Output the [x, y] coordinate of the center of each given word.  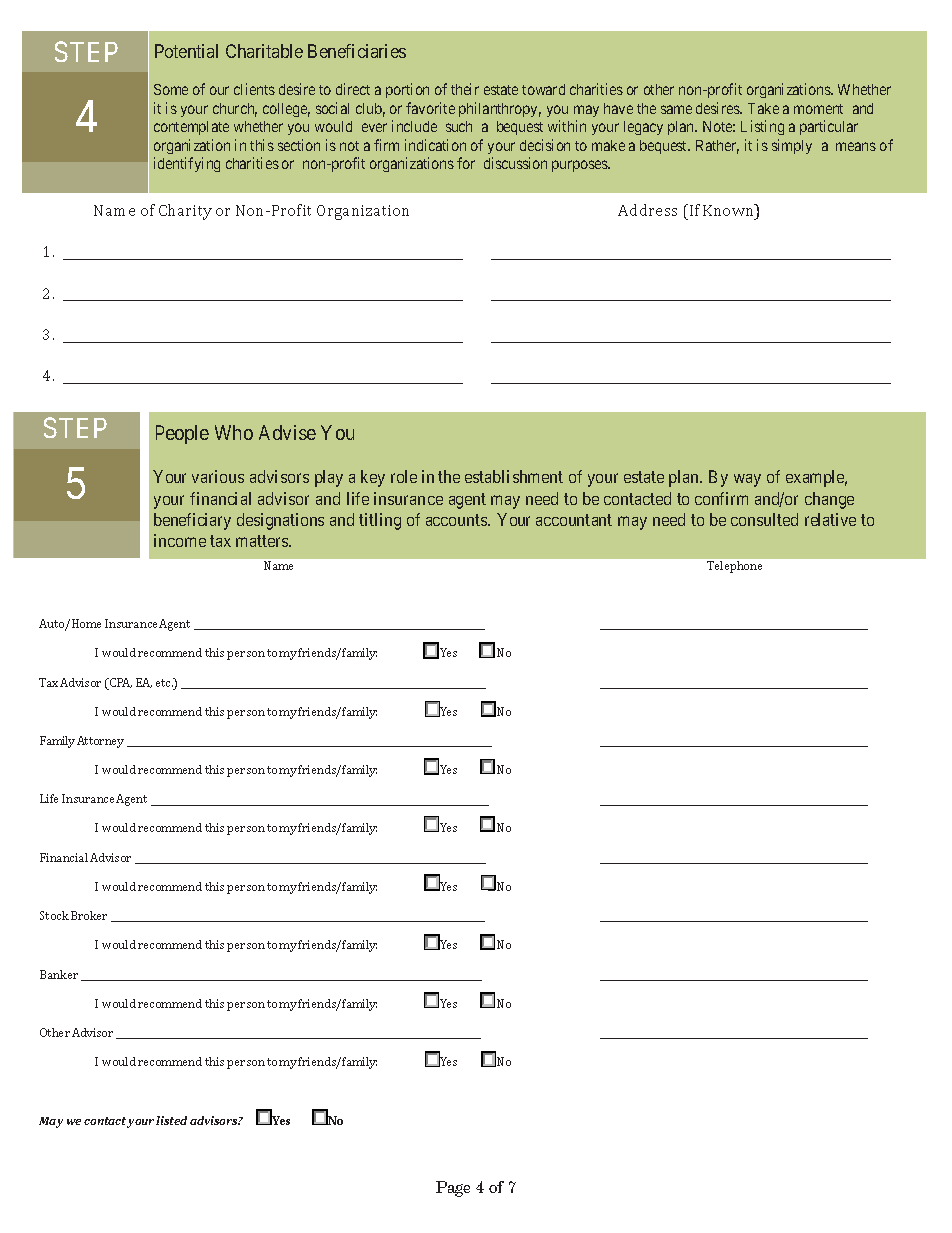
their [465, 89]
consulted [764, 519]
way [747, 480]
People [182, 434]
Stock [54, 915]
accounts [457, 520]
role [404, 476]
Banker [59, 974]
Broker [89, 915]
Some [171, 89]
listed [171, 1120]
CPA [119, 684]
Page [453, 1189]
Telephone [734, 567]
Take [763, 108]
